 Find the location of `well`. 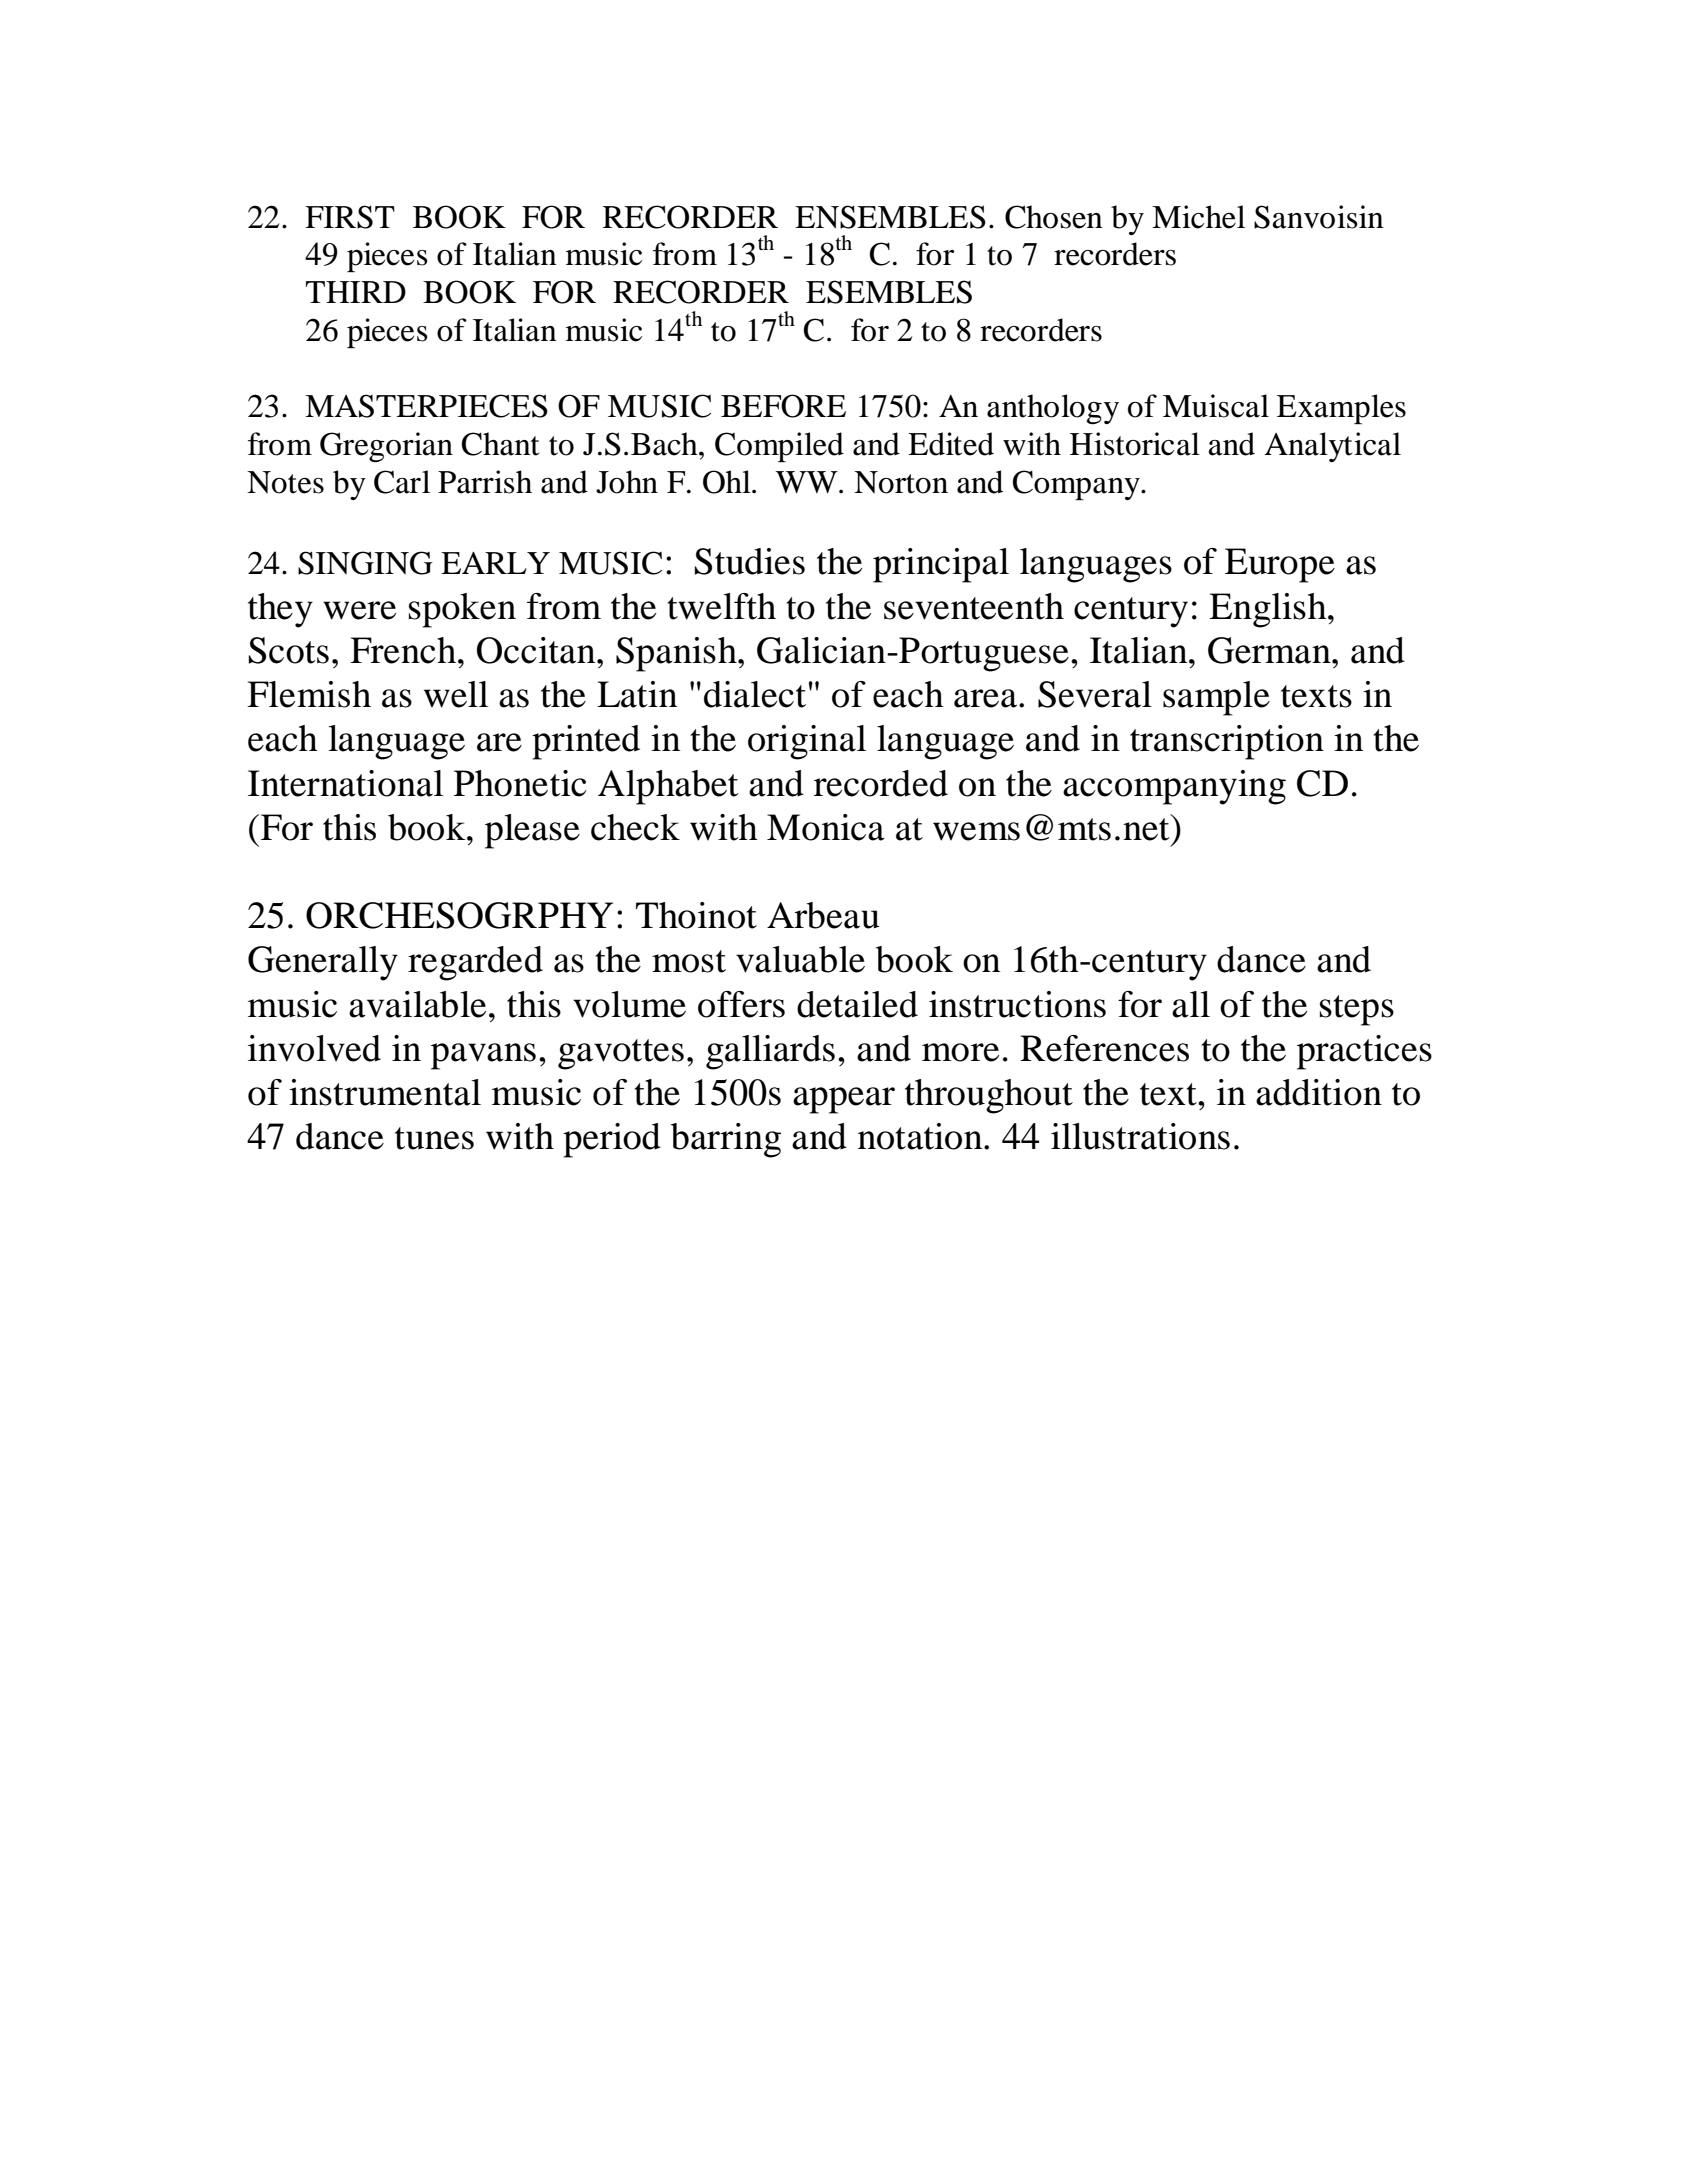

well is located at coordinates (456, 694).
